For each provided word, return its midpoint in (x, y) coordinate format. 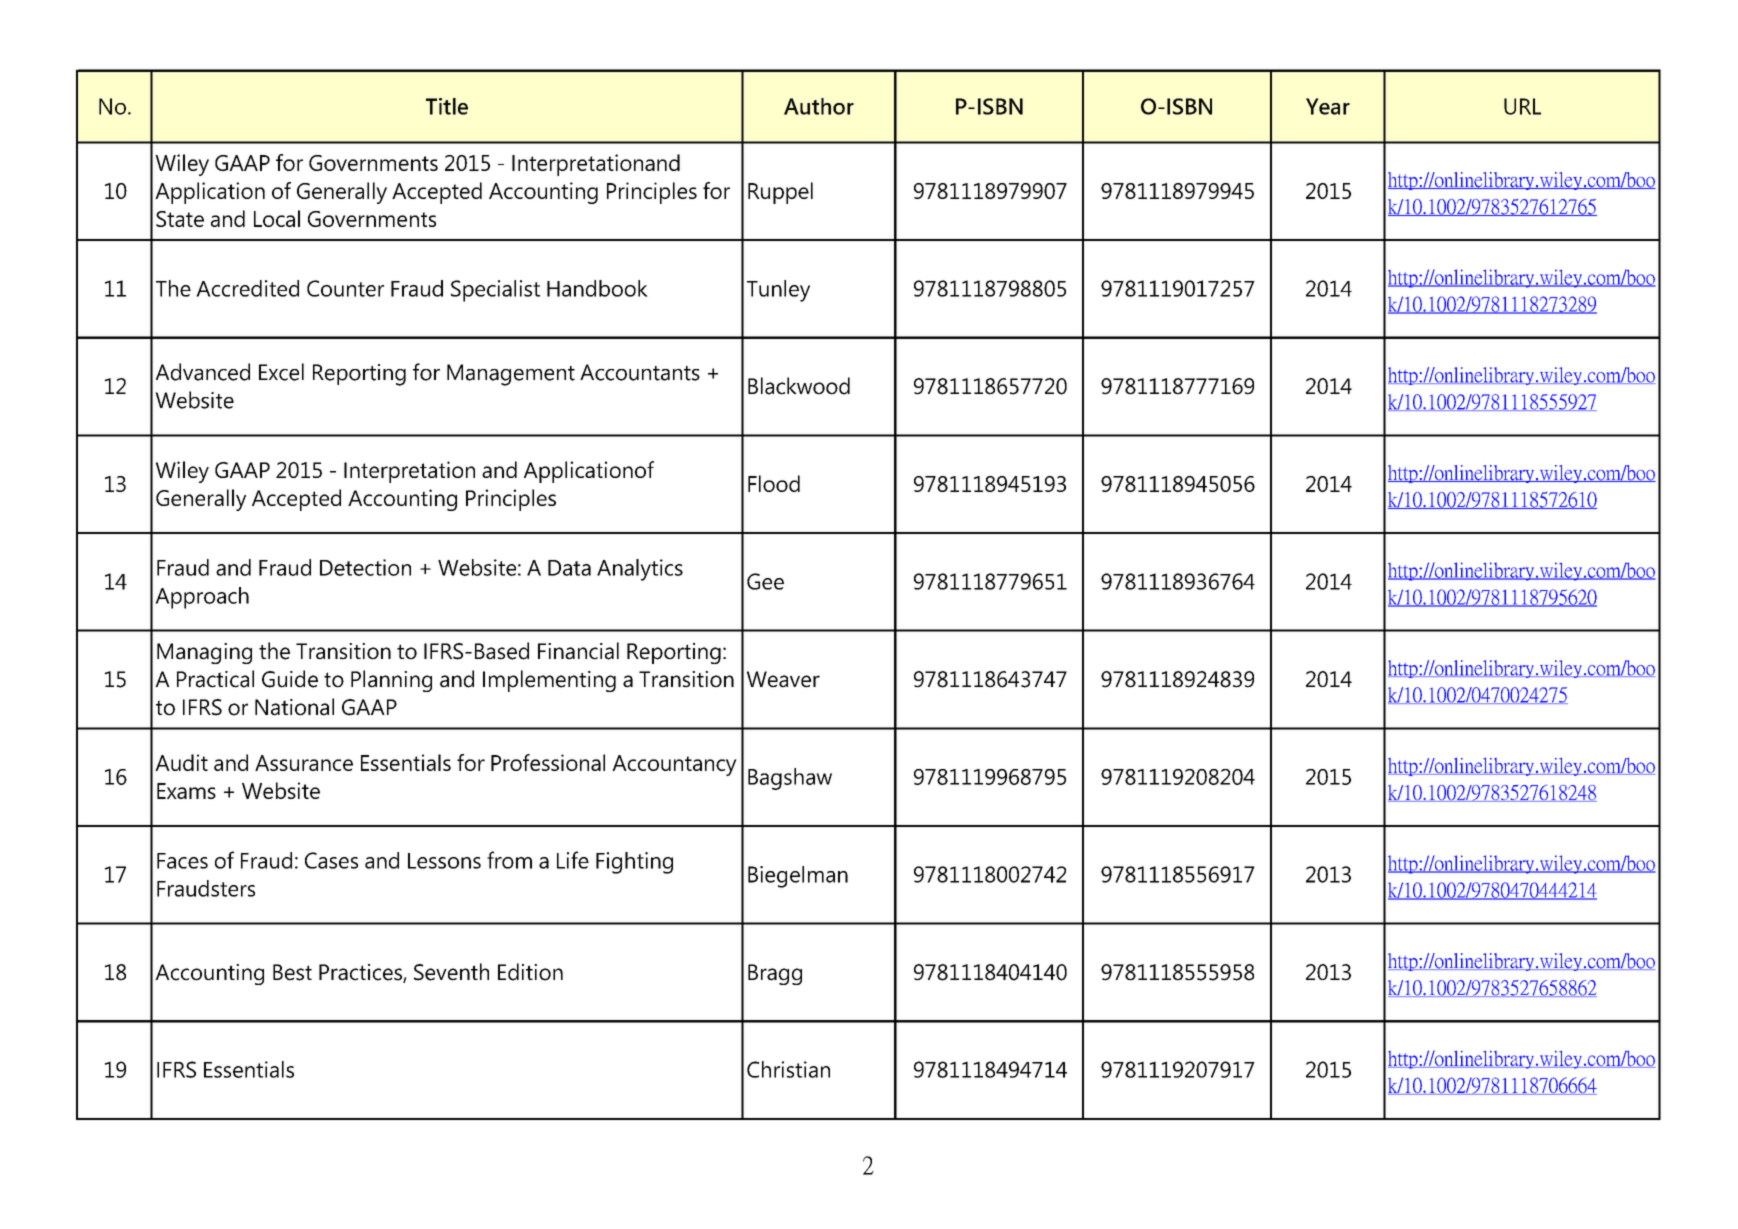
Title (447, 106)
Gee (765, 581)
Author (819, 106)
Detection (365, 567)
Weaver (783, 679)
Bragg (775, 974)
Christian (788, 1069)
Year (1328, 106)
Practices (361, 973)
